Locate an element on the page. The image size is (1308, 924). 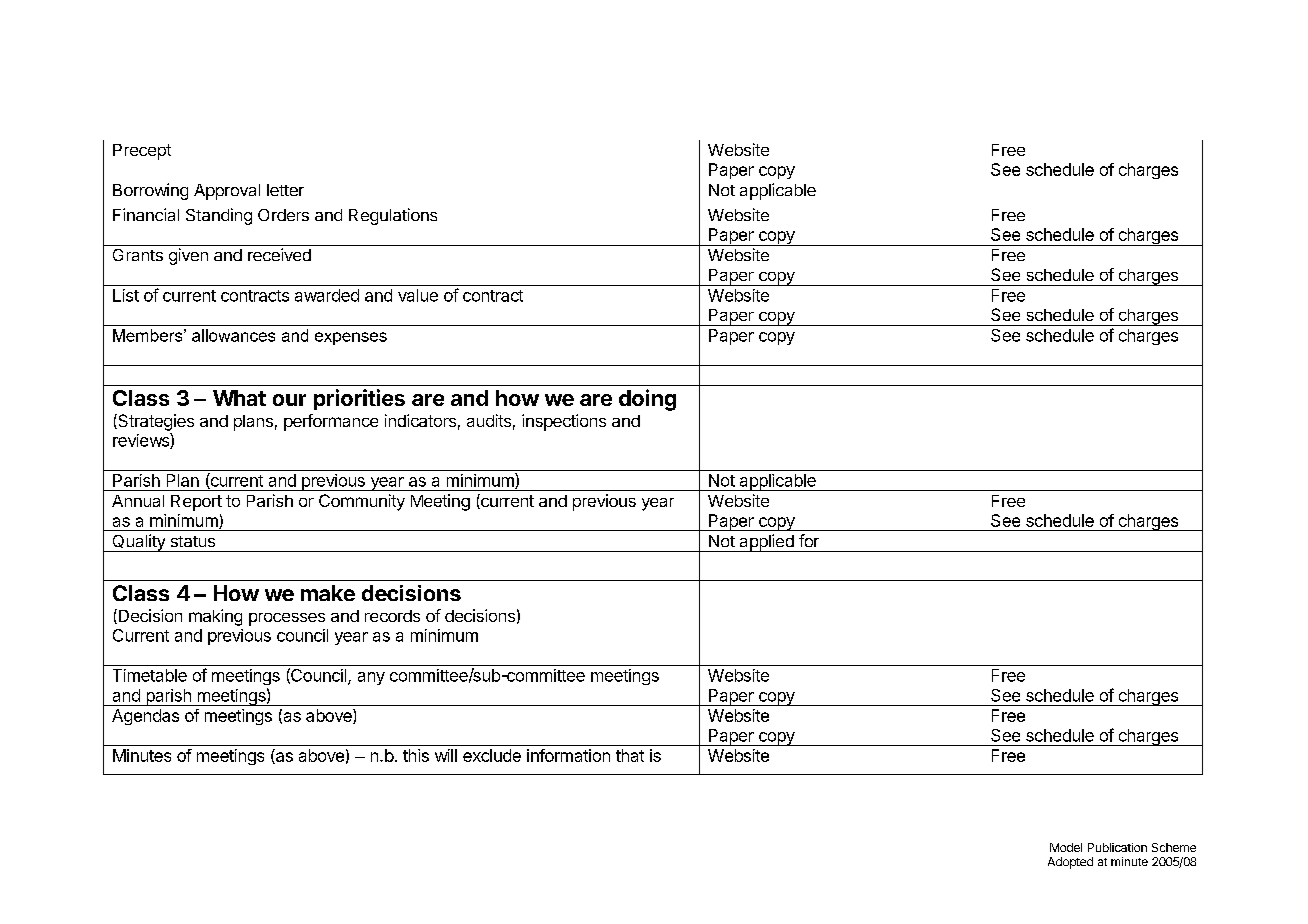
letter is located at coordinates (285, 190).
